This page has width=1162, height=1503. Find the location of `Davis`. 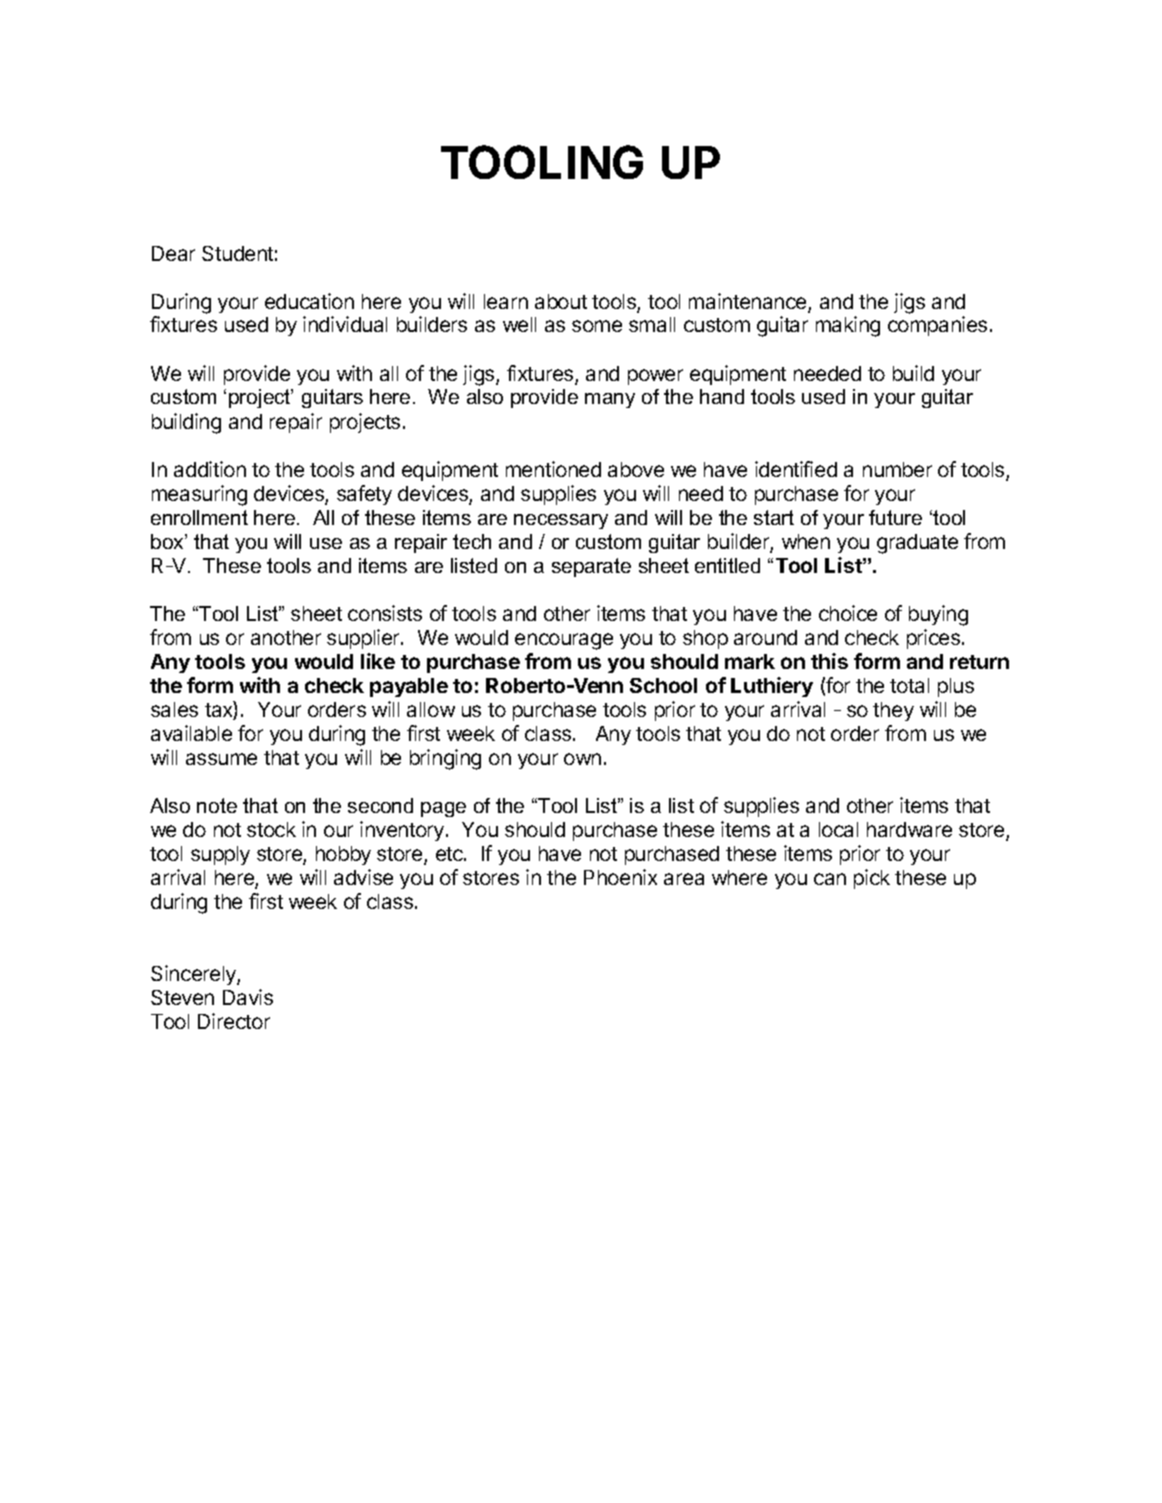

Davis is located at coordinates (248, 997).
